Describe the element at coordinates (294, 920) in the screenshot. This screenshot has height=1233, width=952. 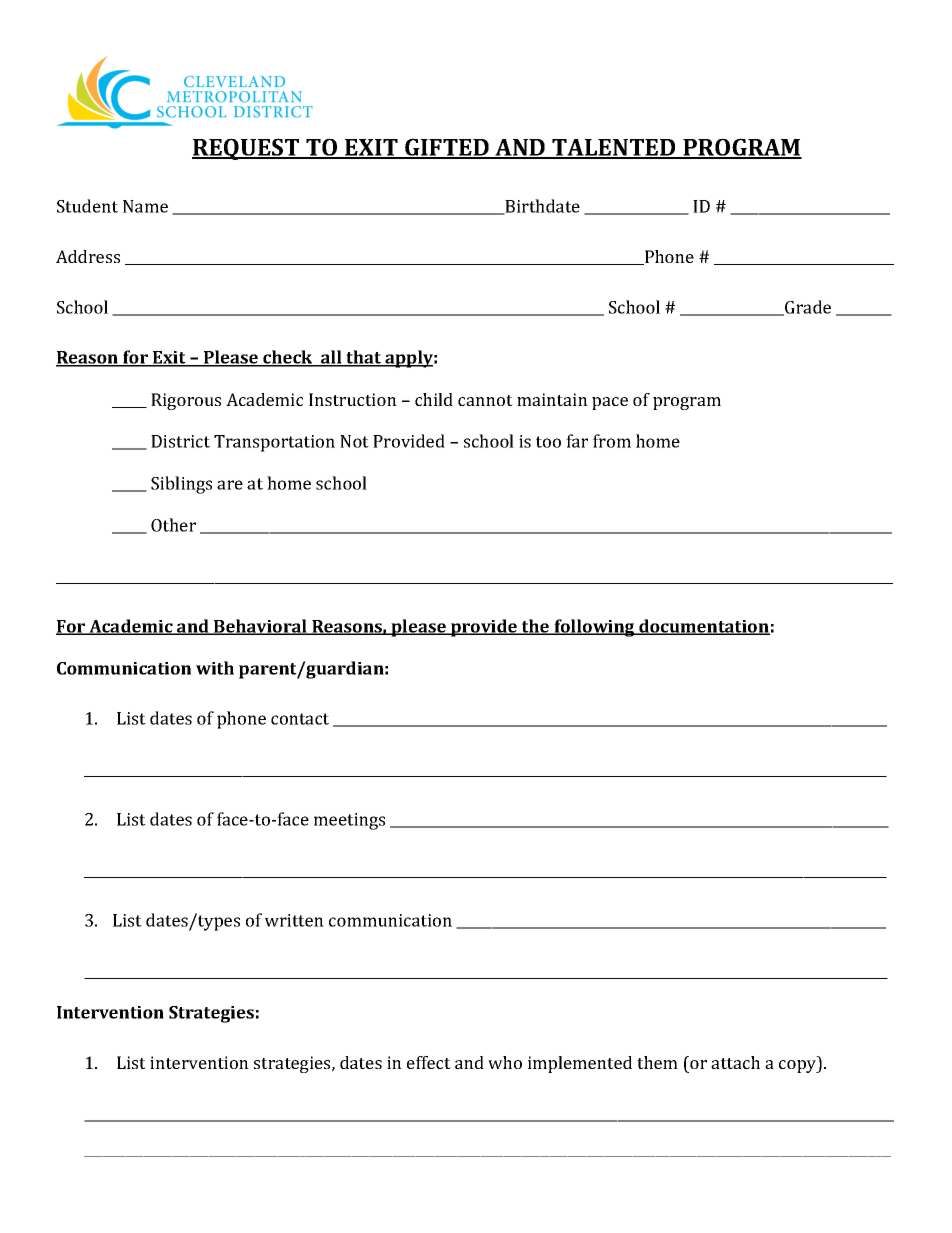
I see `written` at that location.
